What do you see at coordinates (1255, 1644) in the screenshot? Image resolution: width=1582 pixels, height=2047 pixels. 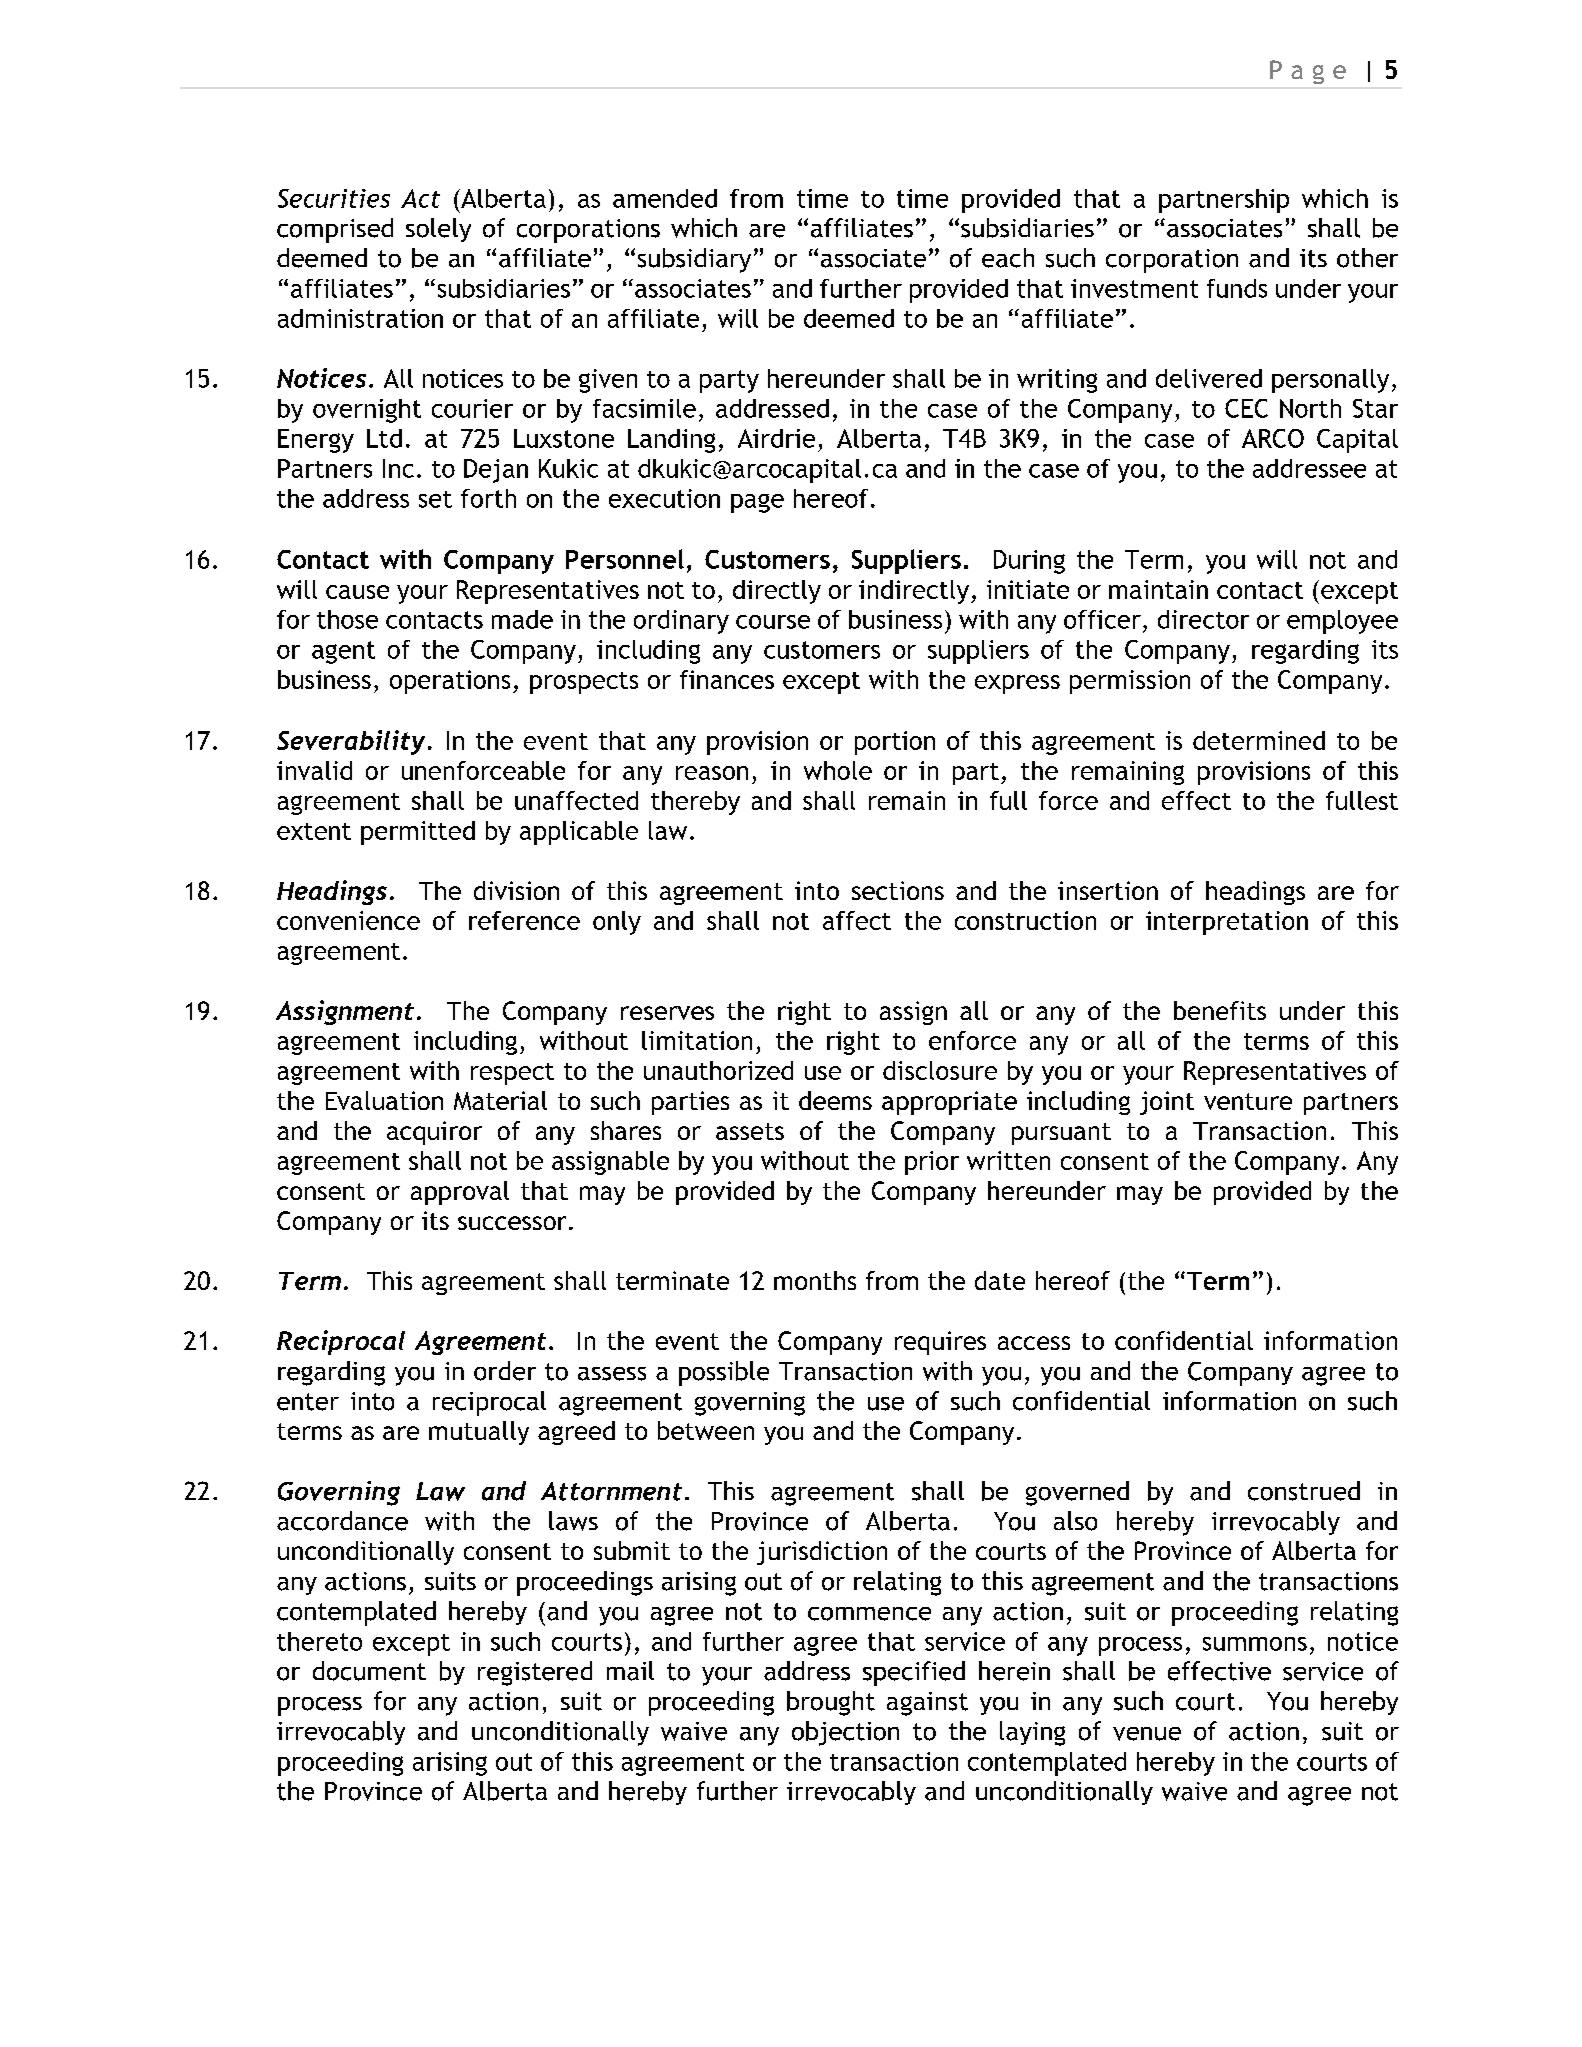 I see `summons` at bounding box center [1255, 1644].
